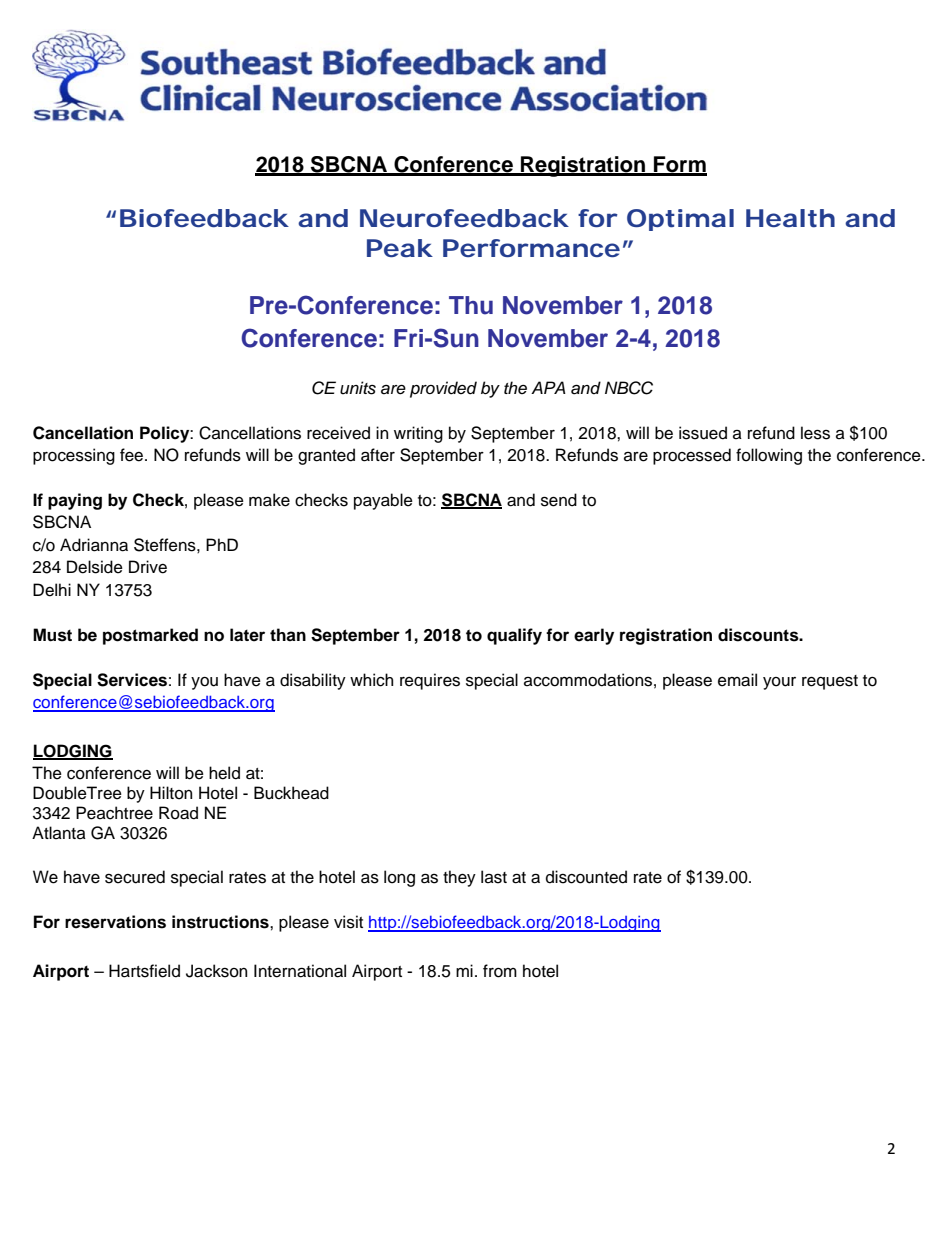  I want to click on issued, so click(703, 433).
